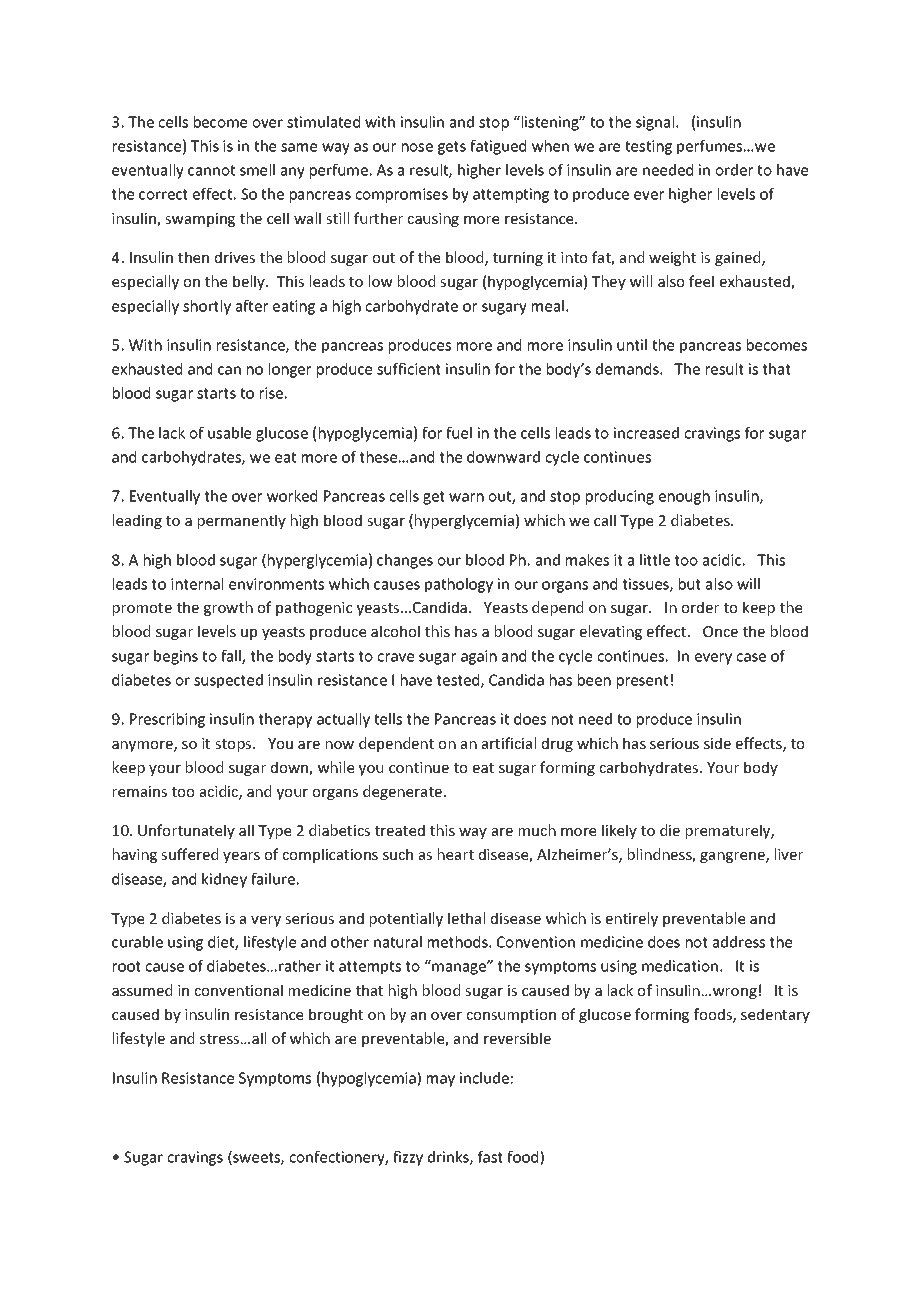 This screenshot has width=924, height=1308. What do you see at coordinates (229, 433) in the screenshot?
I see `usable` at bounding box center [229, 433].
